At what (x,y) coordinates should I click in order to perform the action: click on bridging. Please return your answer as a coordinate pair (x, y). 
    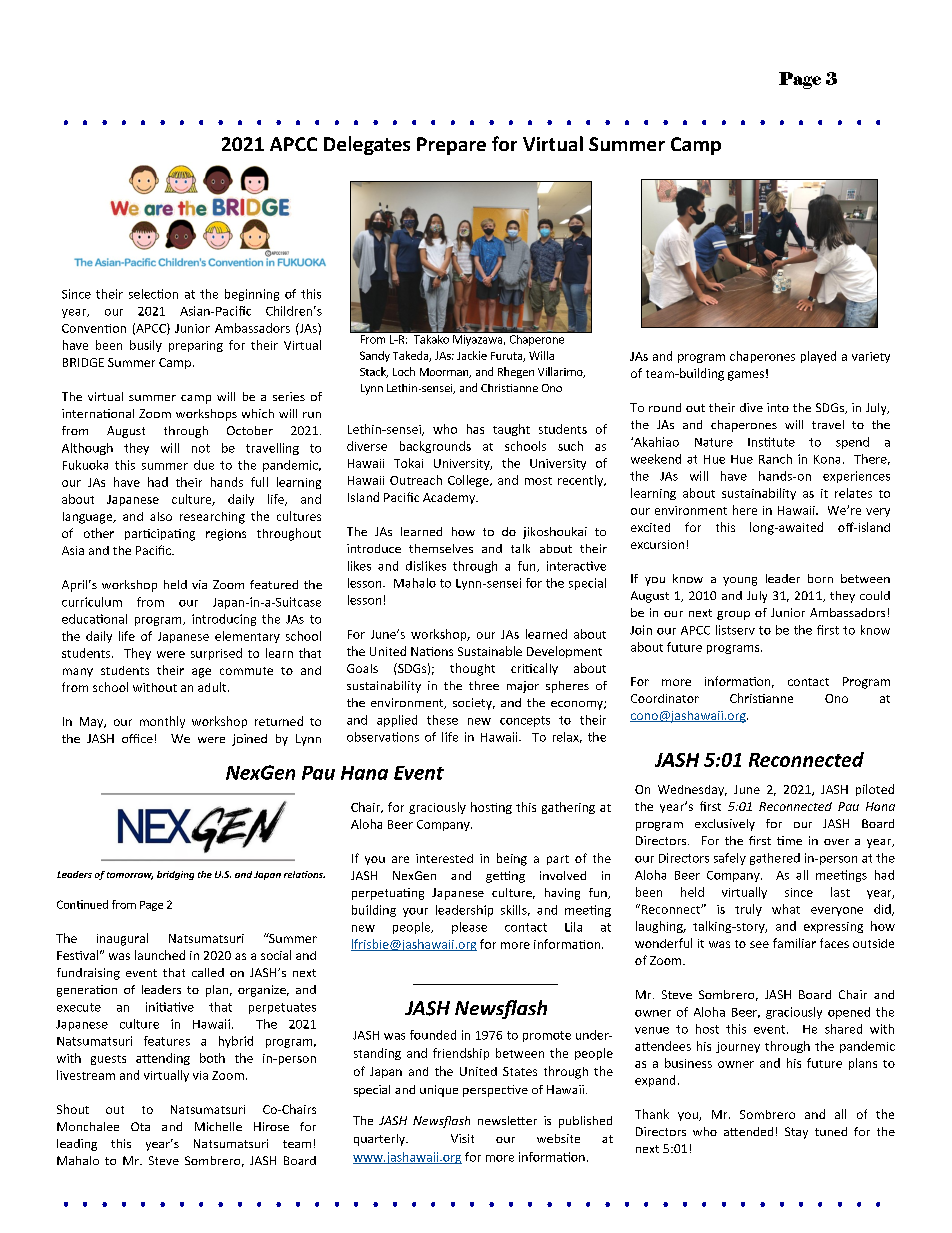
    Looking at the image, I should click on (175, 875).
